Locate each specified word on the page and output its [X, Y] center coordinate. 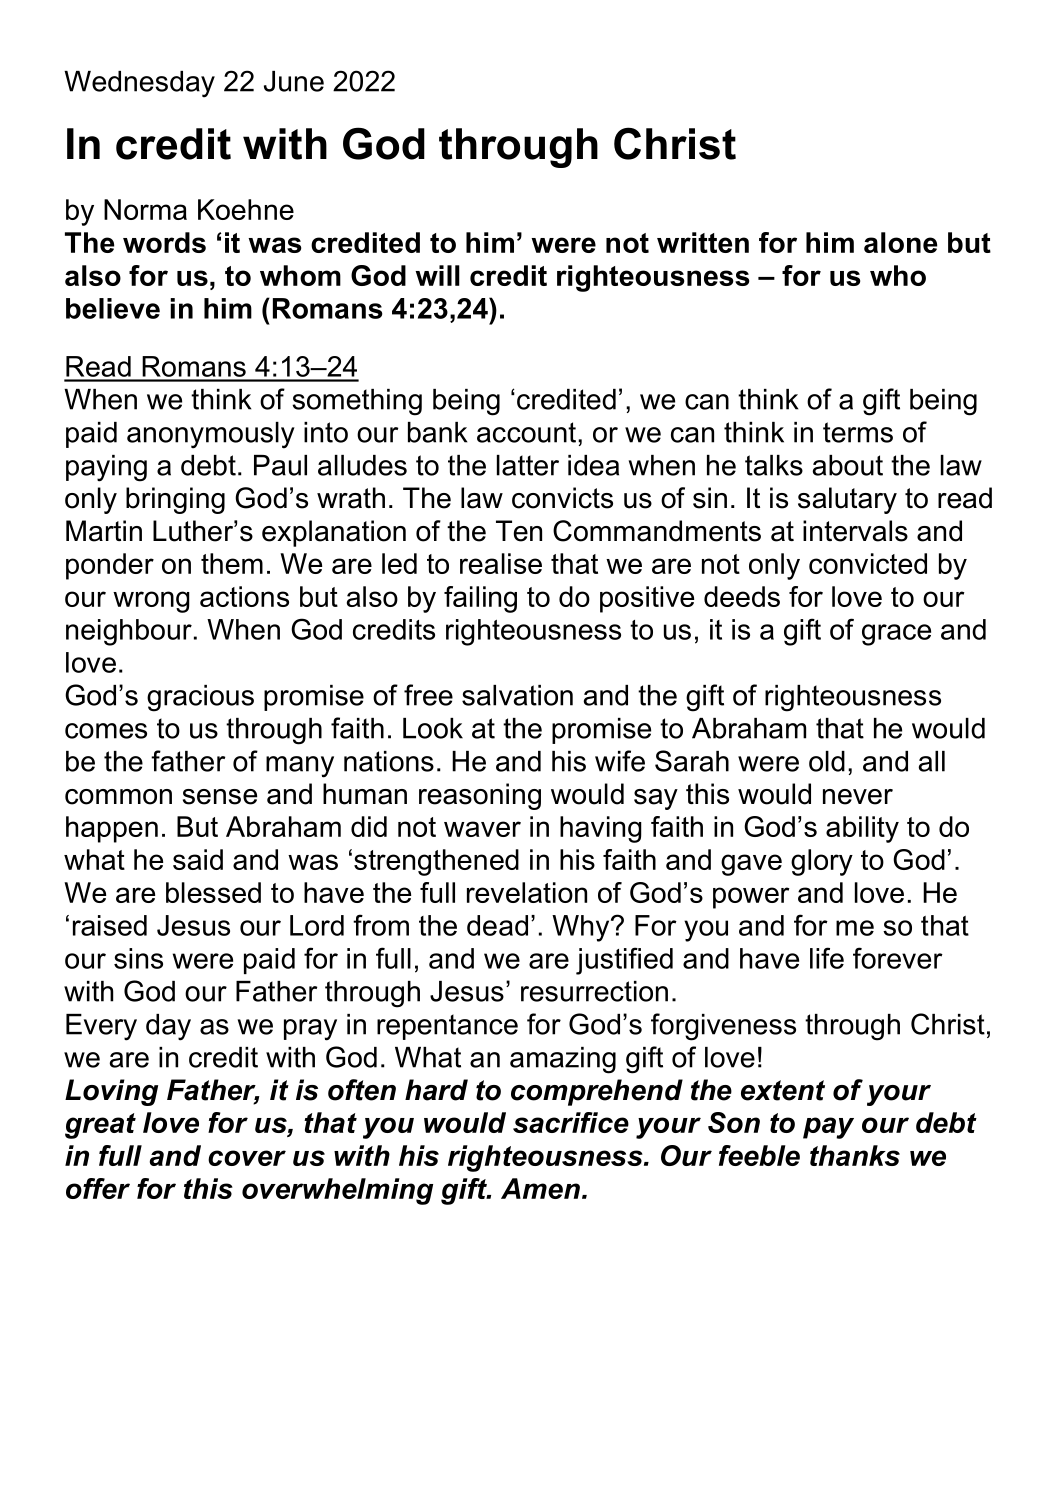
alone [900, 242]
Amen [540, 1188]
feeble [759, 1155]
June [294, 81]
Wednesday [139, 84]
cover [247, 1158]
